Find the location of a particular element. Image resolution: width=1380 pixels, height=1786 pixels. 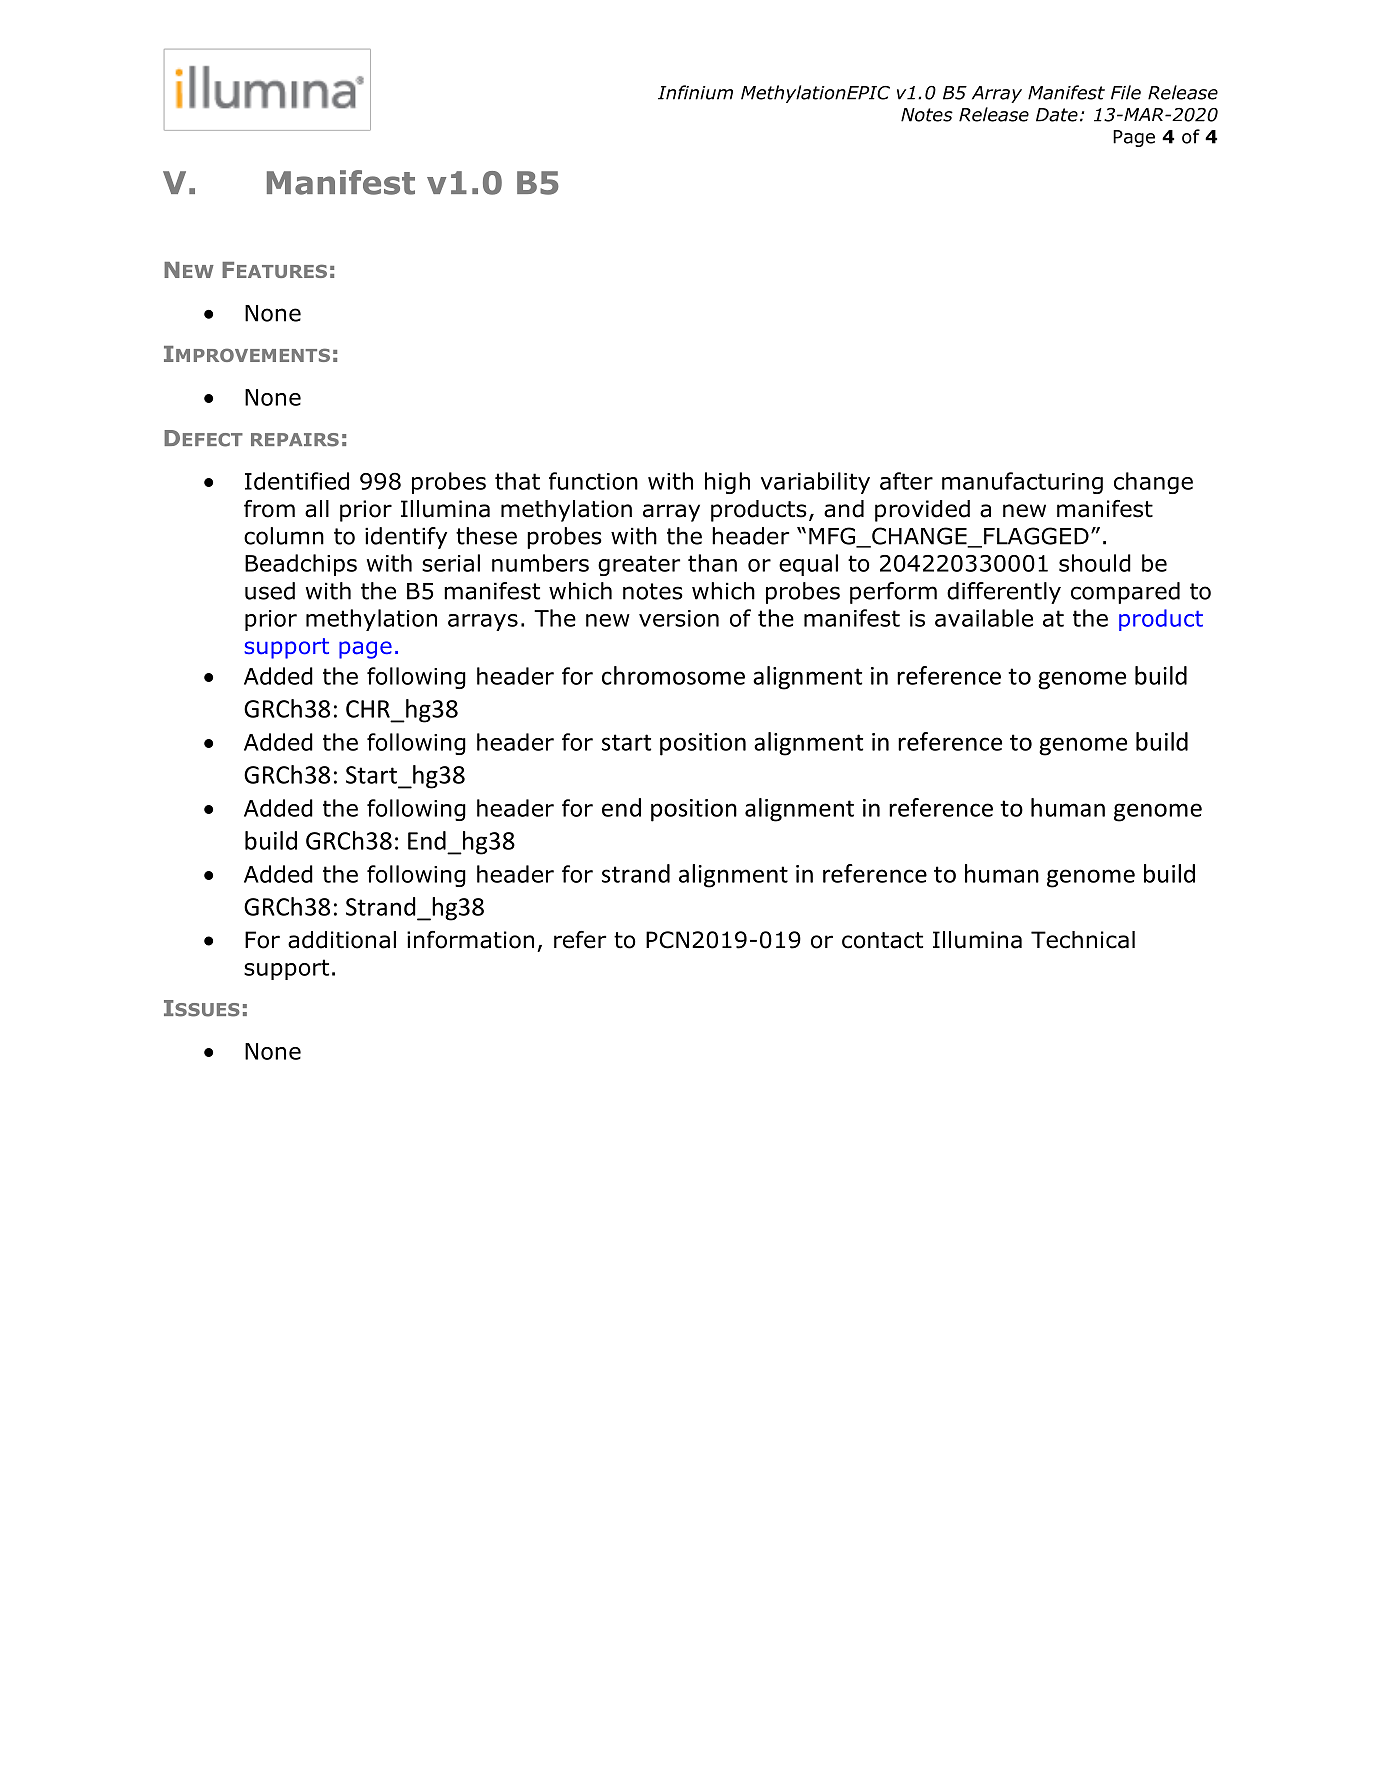

additional is located at coordinates (342, 940).
